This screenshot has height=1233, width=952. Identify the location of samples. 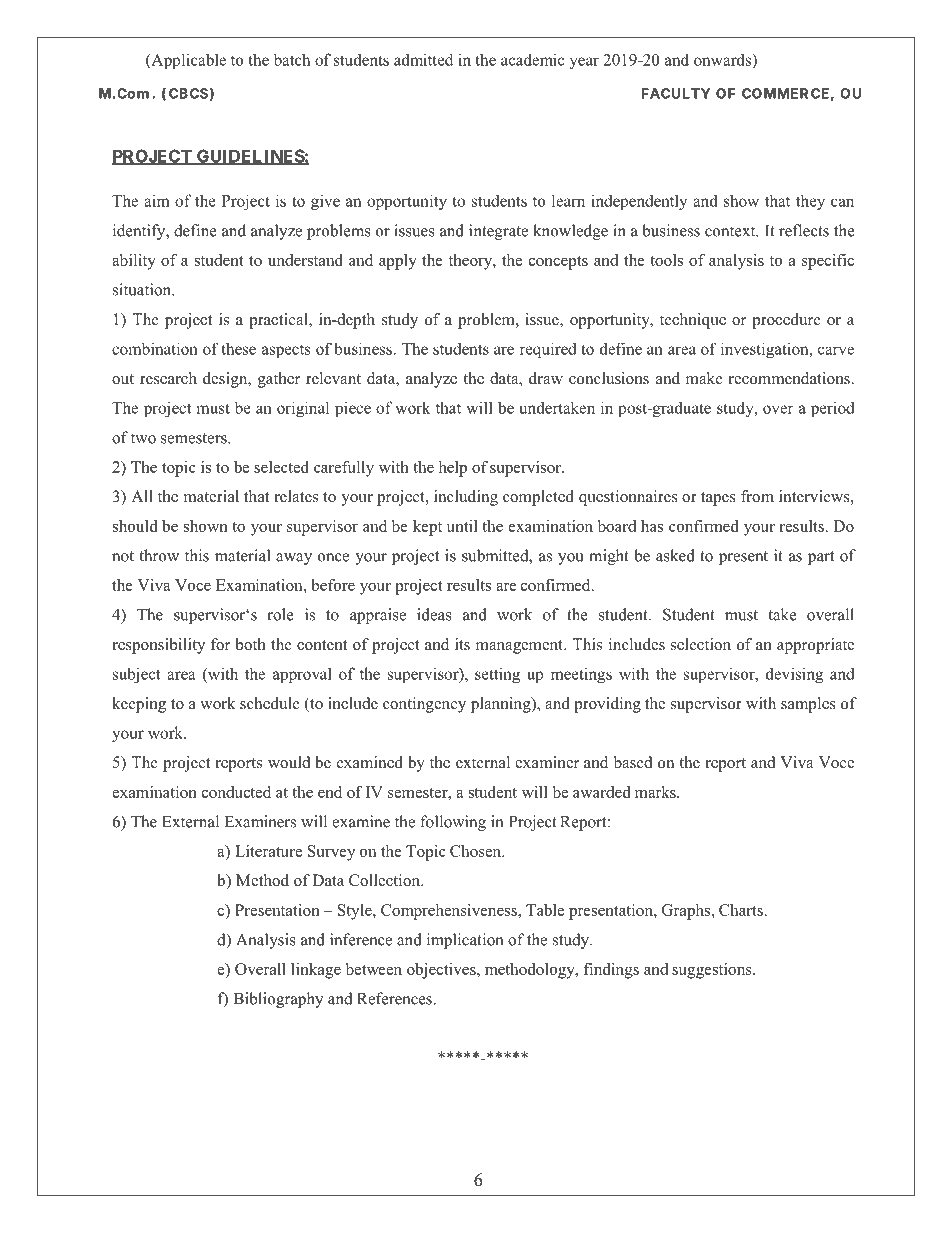
(808, 705).
